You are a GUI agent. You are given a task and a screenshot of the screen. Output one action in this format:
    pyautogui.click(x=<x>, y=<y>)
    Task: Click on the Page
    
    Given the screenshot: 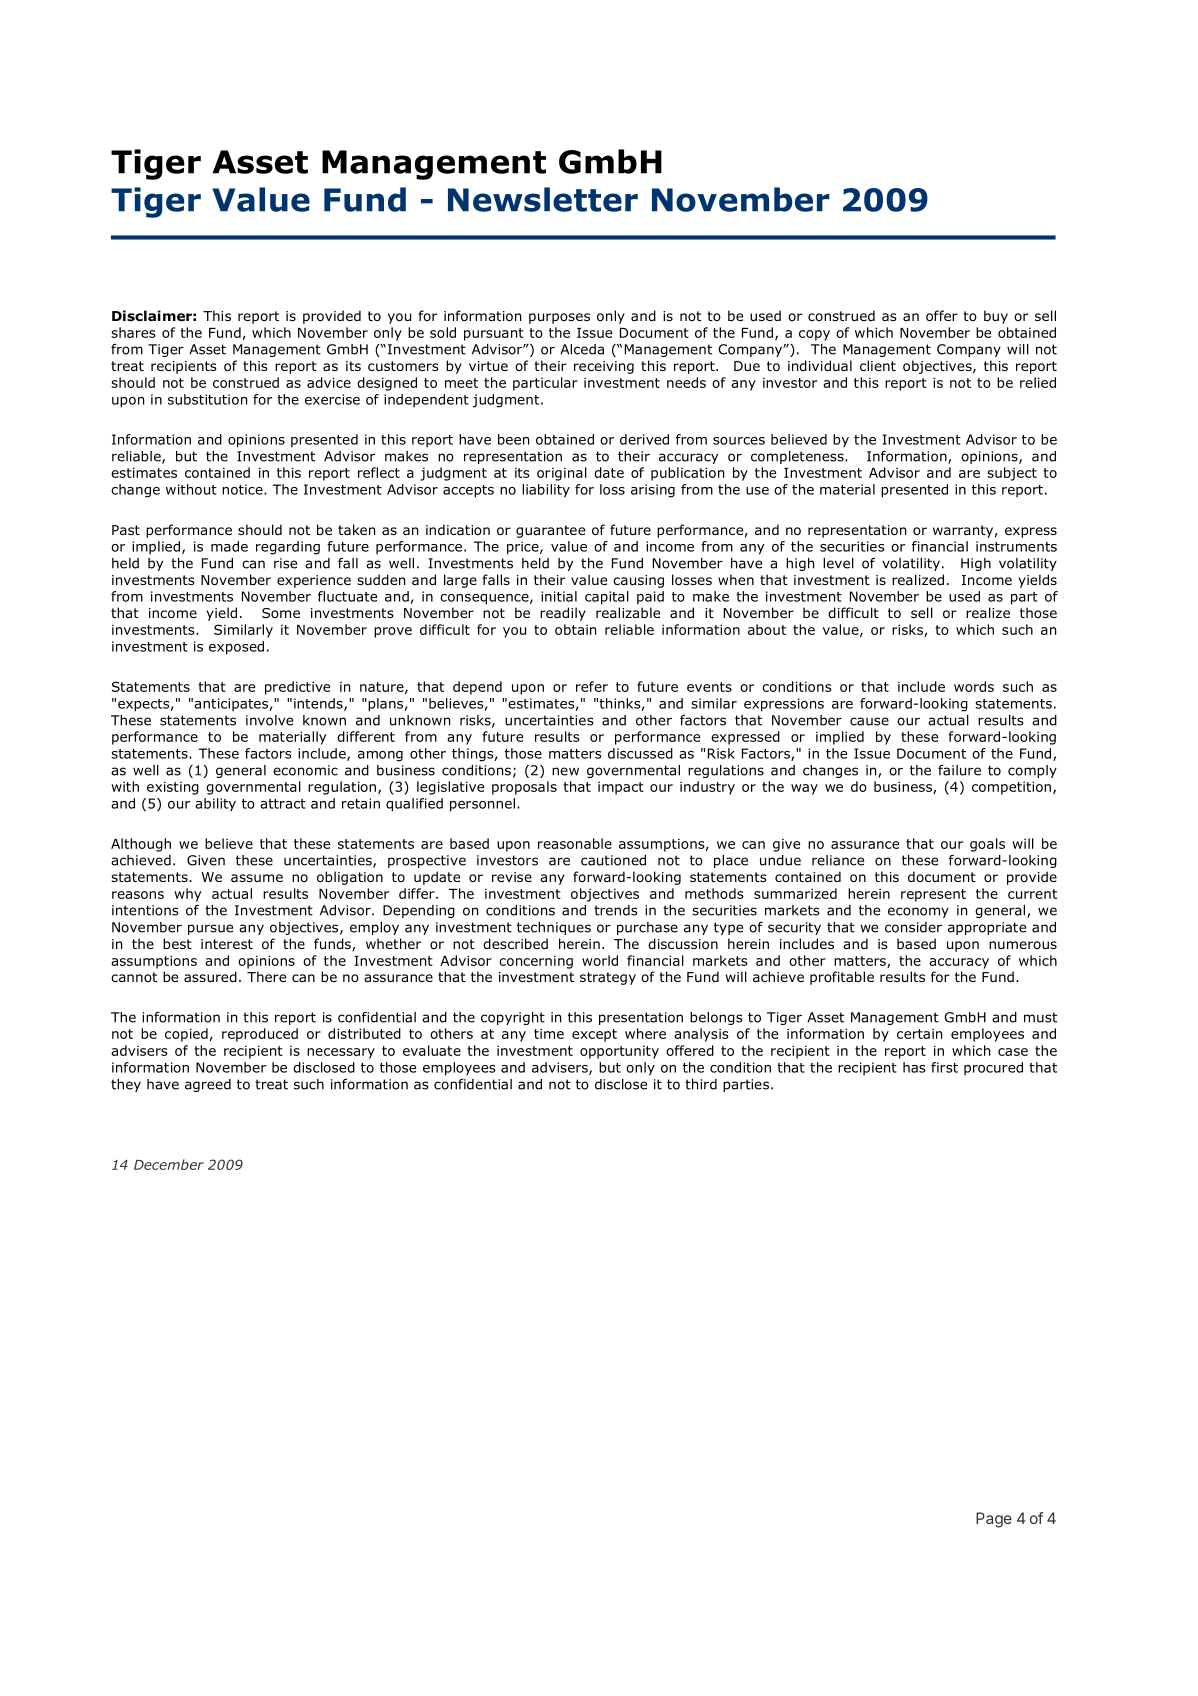 What is the action you would take?
    pyautogui.click(x=994, y=1520)
